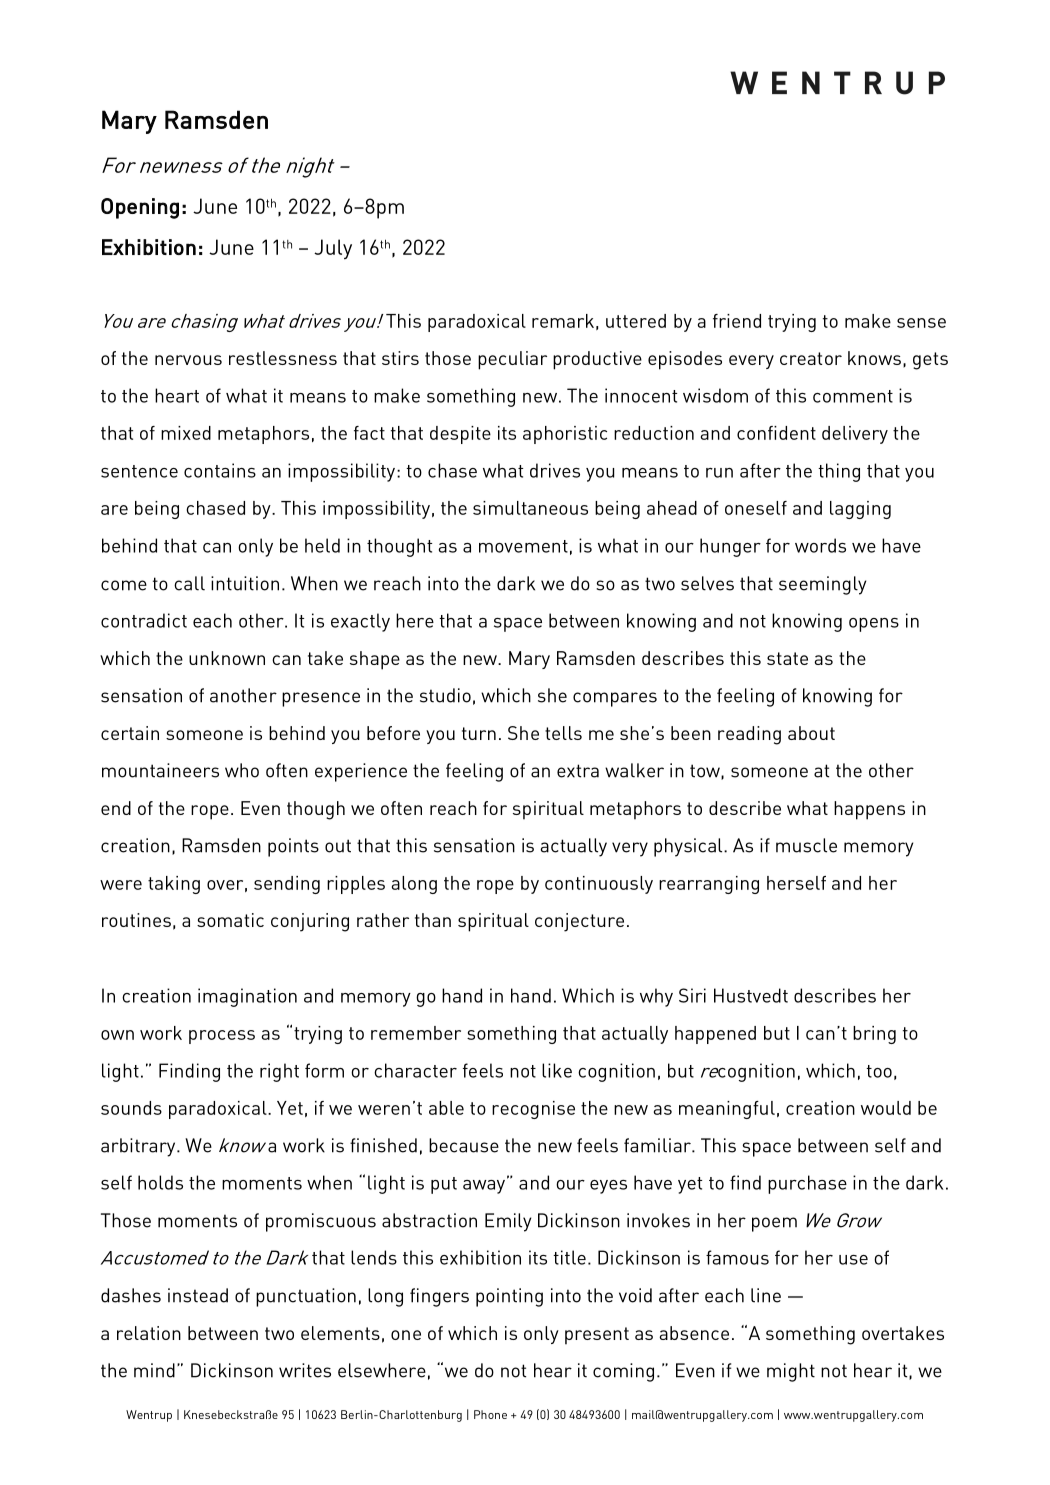  I want to click on intuition, so click(245, 583).
